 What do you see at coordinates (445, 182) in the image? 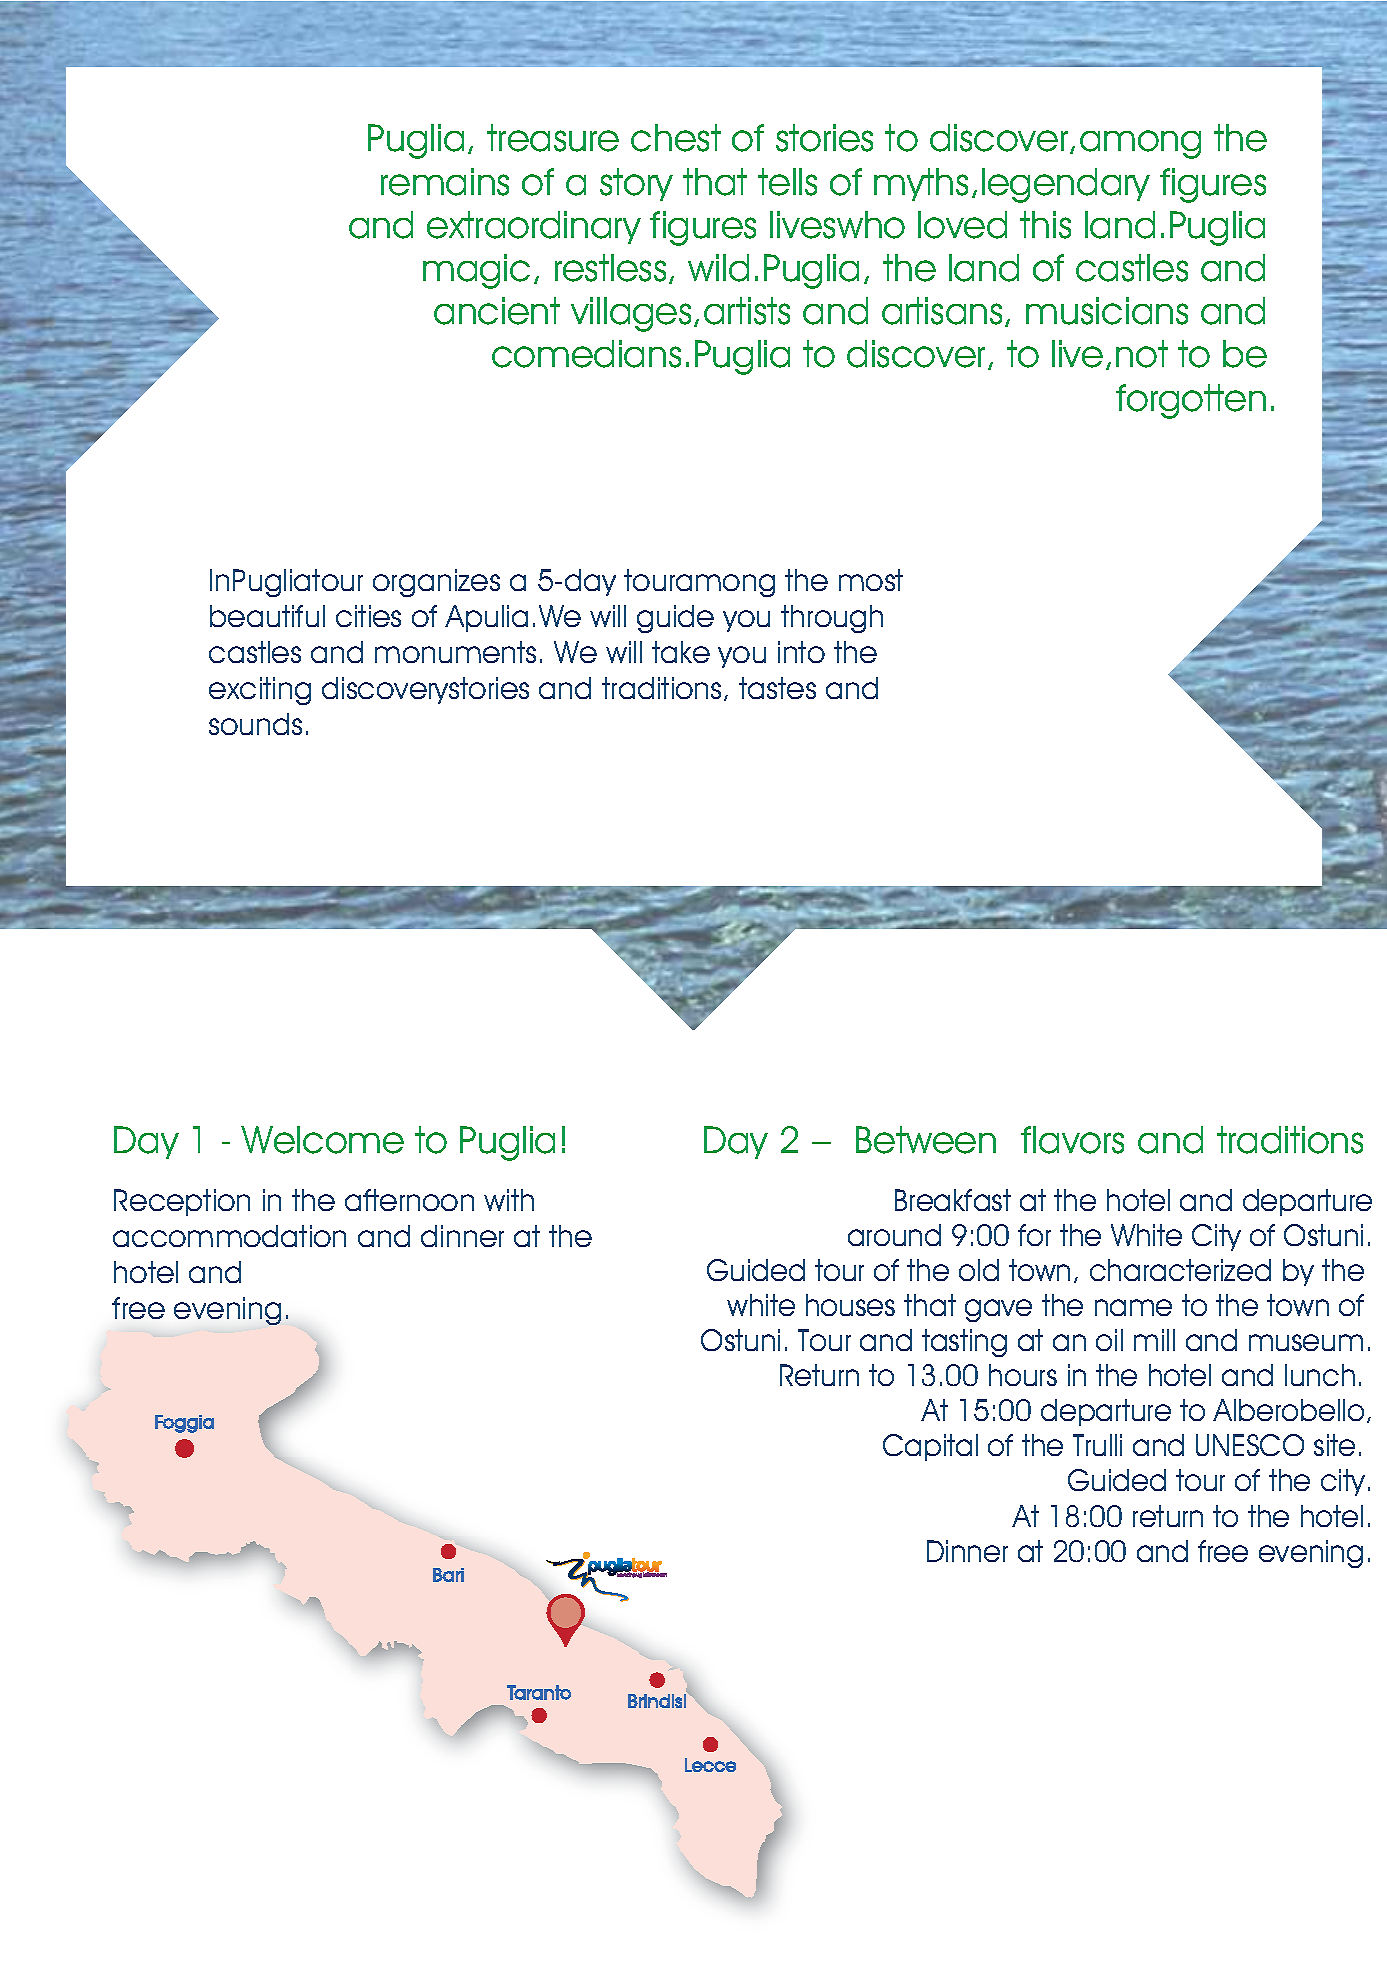
I see `remains` at bounding box center [445, 182].
